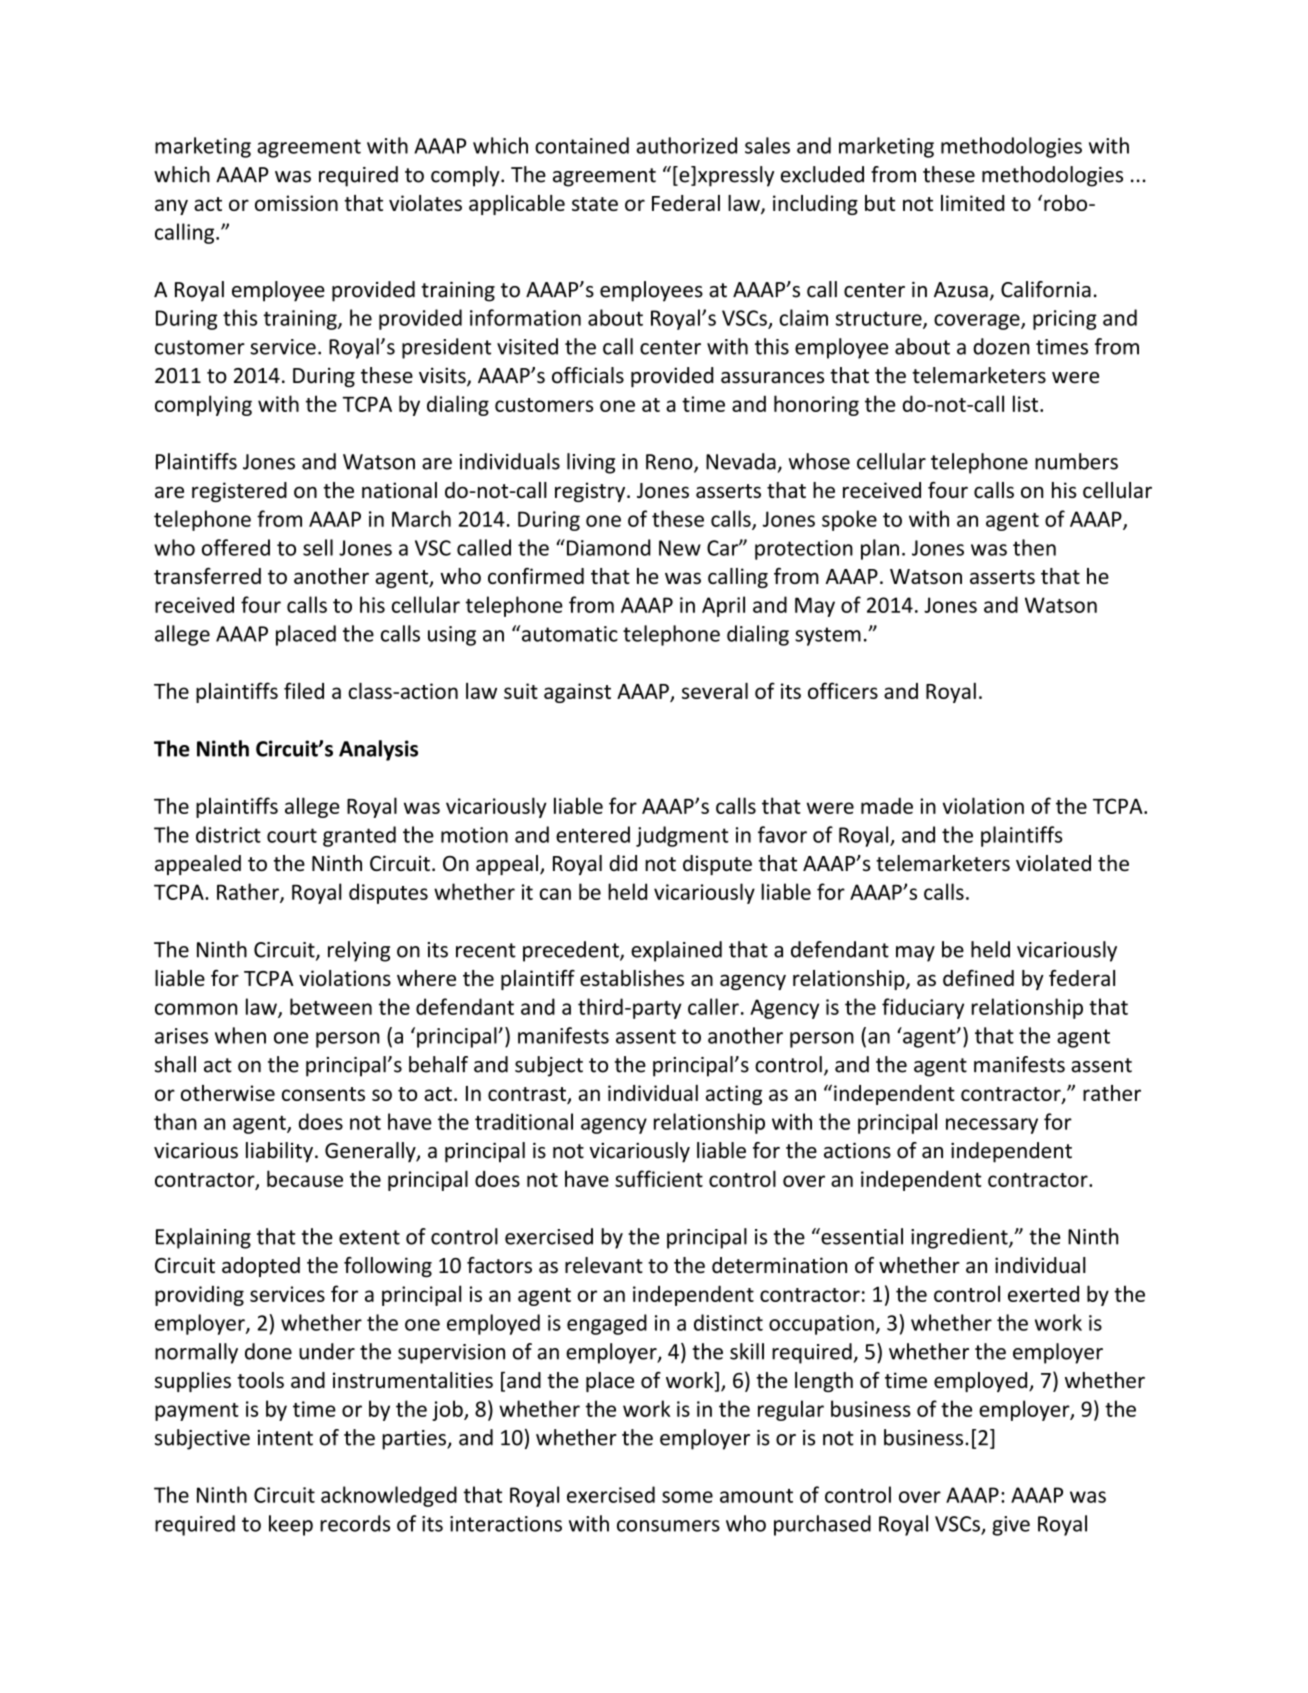 The height and width of the screenshot is (1693, 1308). I want to click on limited, so click(972, 203).
